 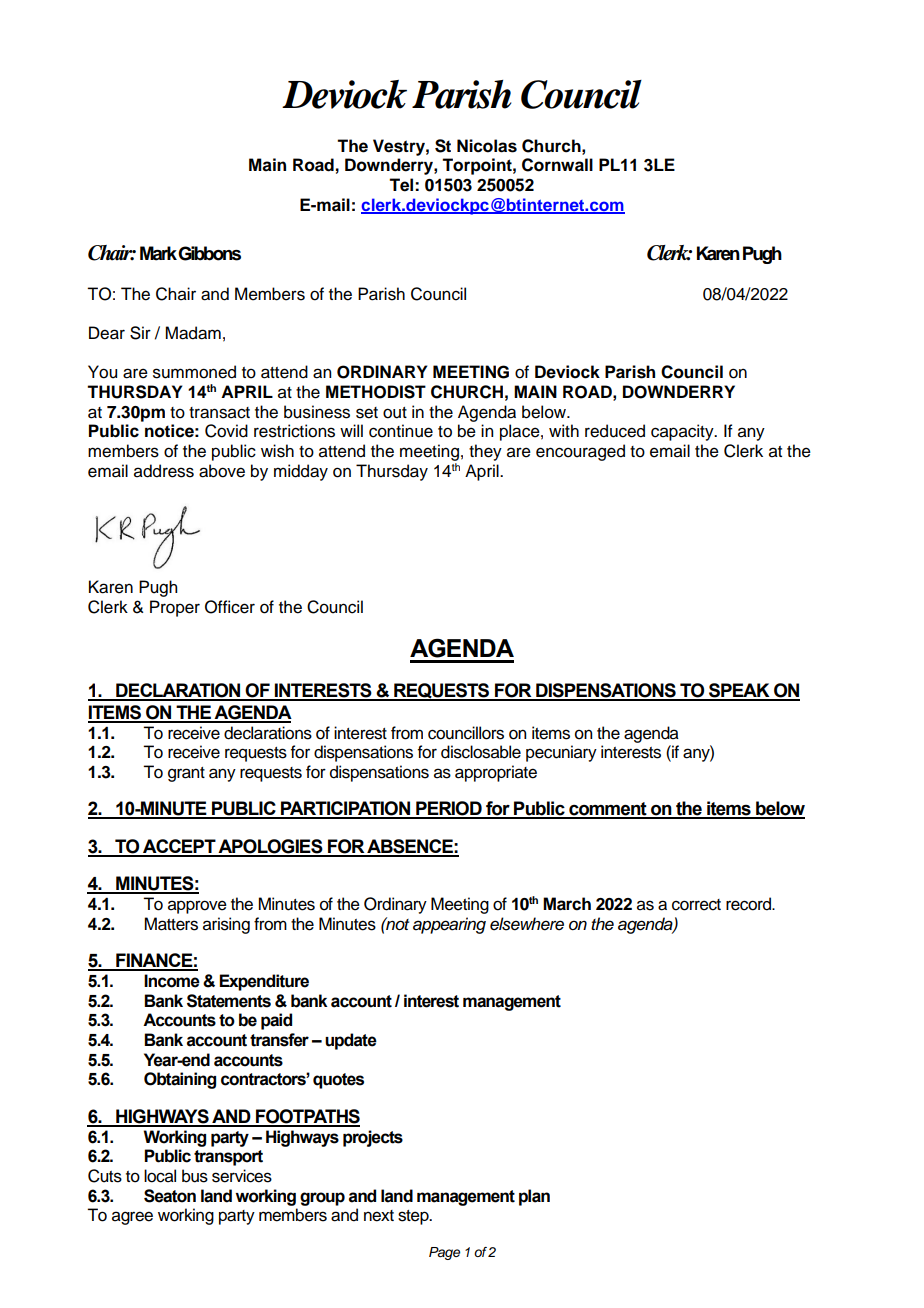 What do you see at coordinates (739, 691) in the page?
I see `SPEAK` at bounding box center [739, 691].
